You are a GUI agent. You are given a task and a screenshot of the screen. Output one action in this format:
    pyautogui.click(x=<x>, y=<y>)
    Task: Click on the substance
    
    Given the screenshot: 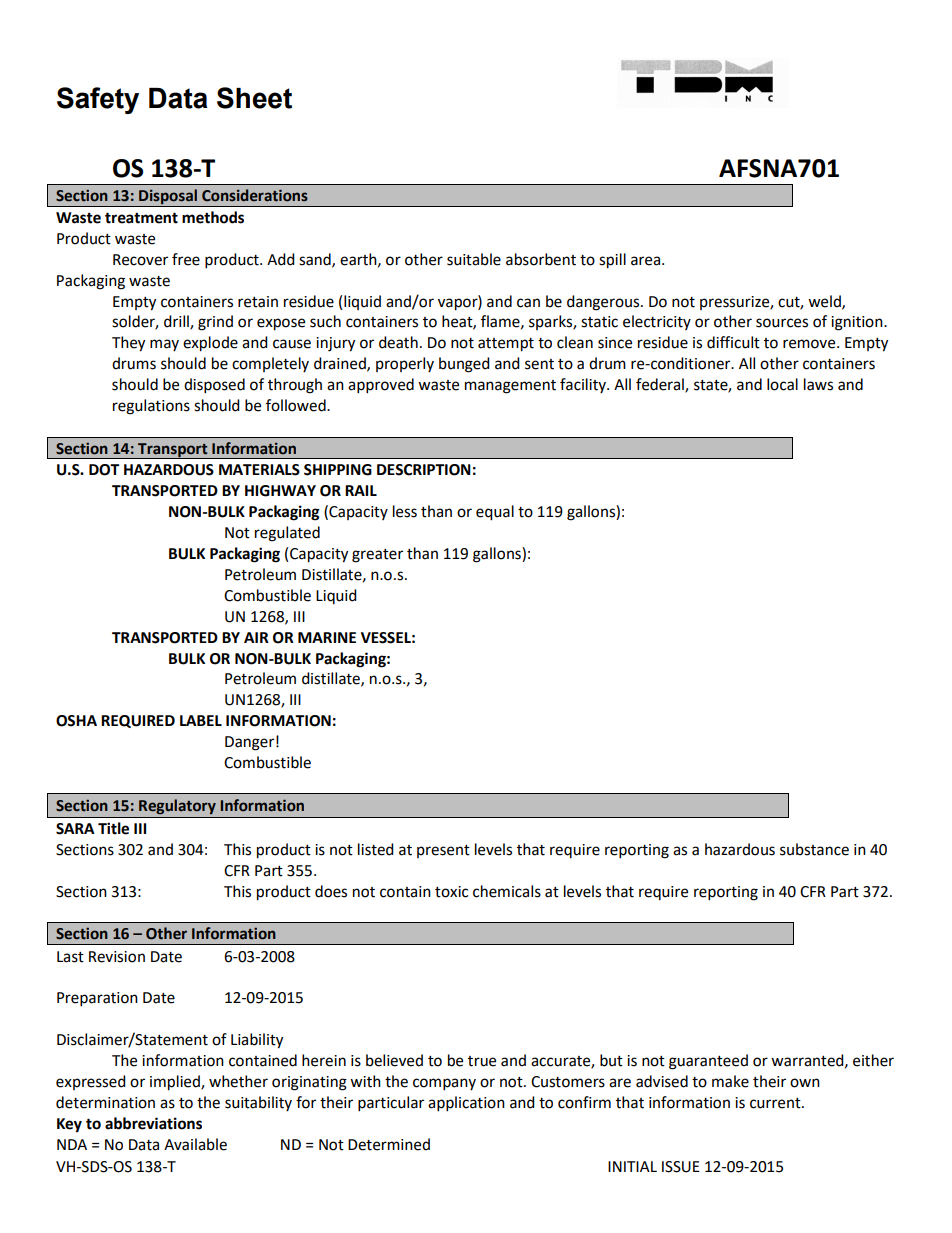 What is the action you would take?
    pyautogui.click(x=814, y=849)
